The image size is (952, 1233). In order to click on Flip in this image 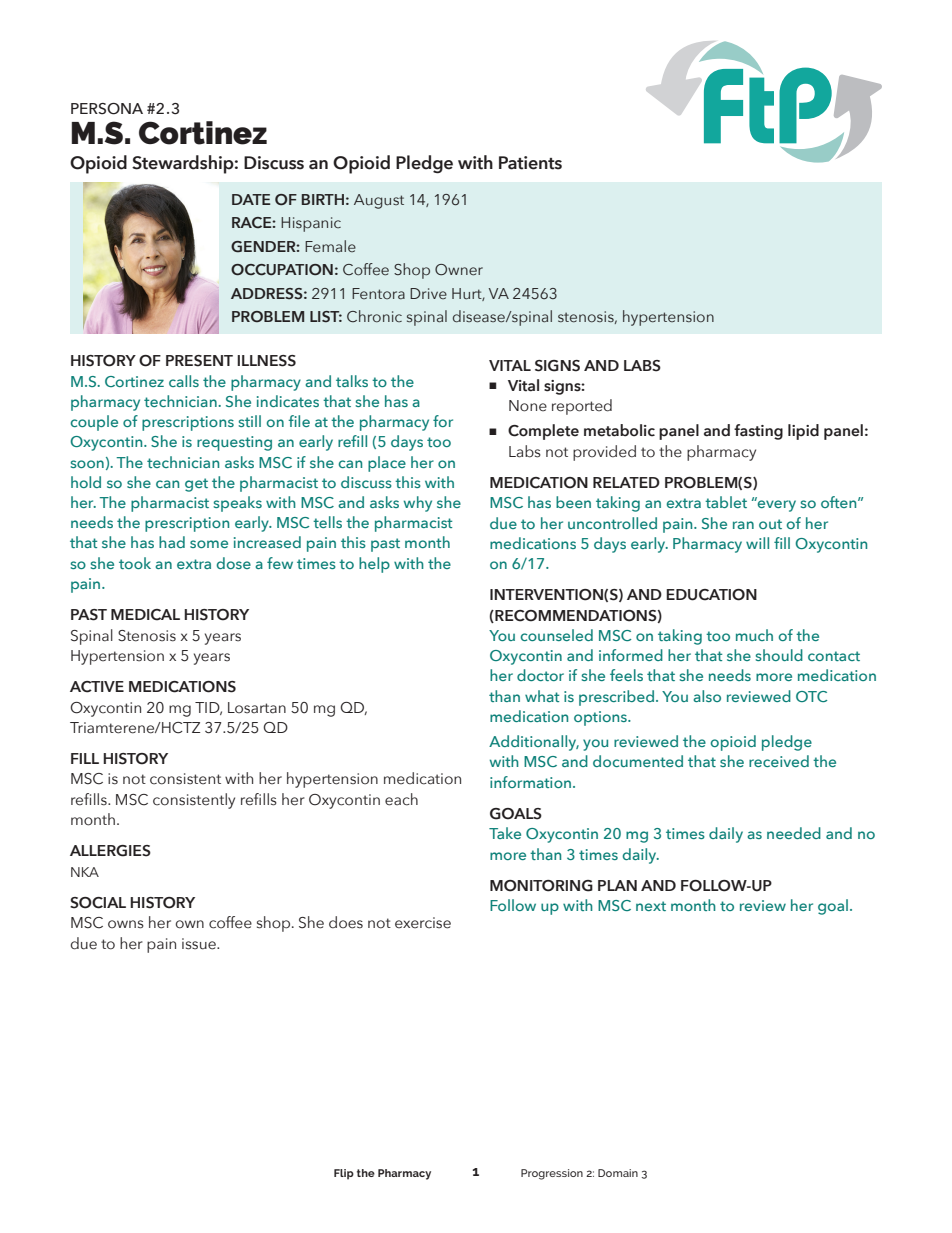, I will do `click(344, 1174)`.
